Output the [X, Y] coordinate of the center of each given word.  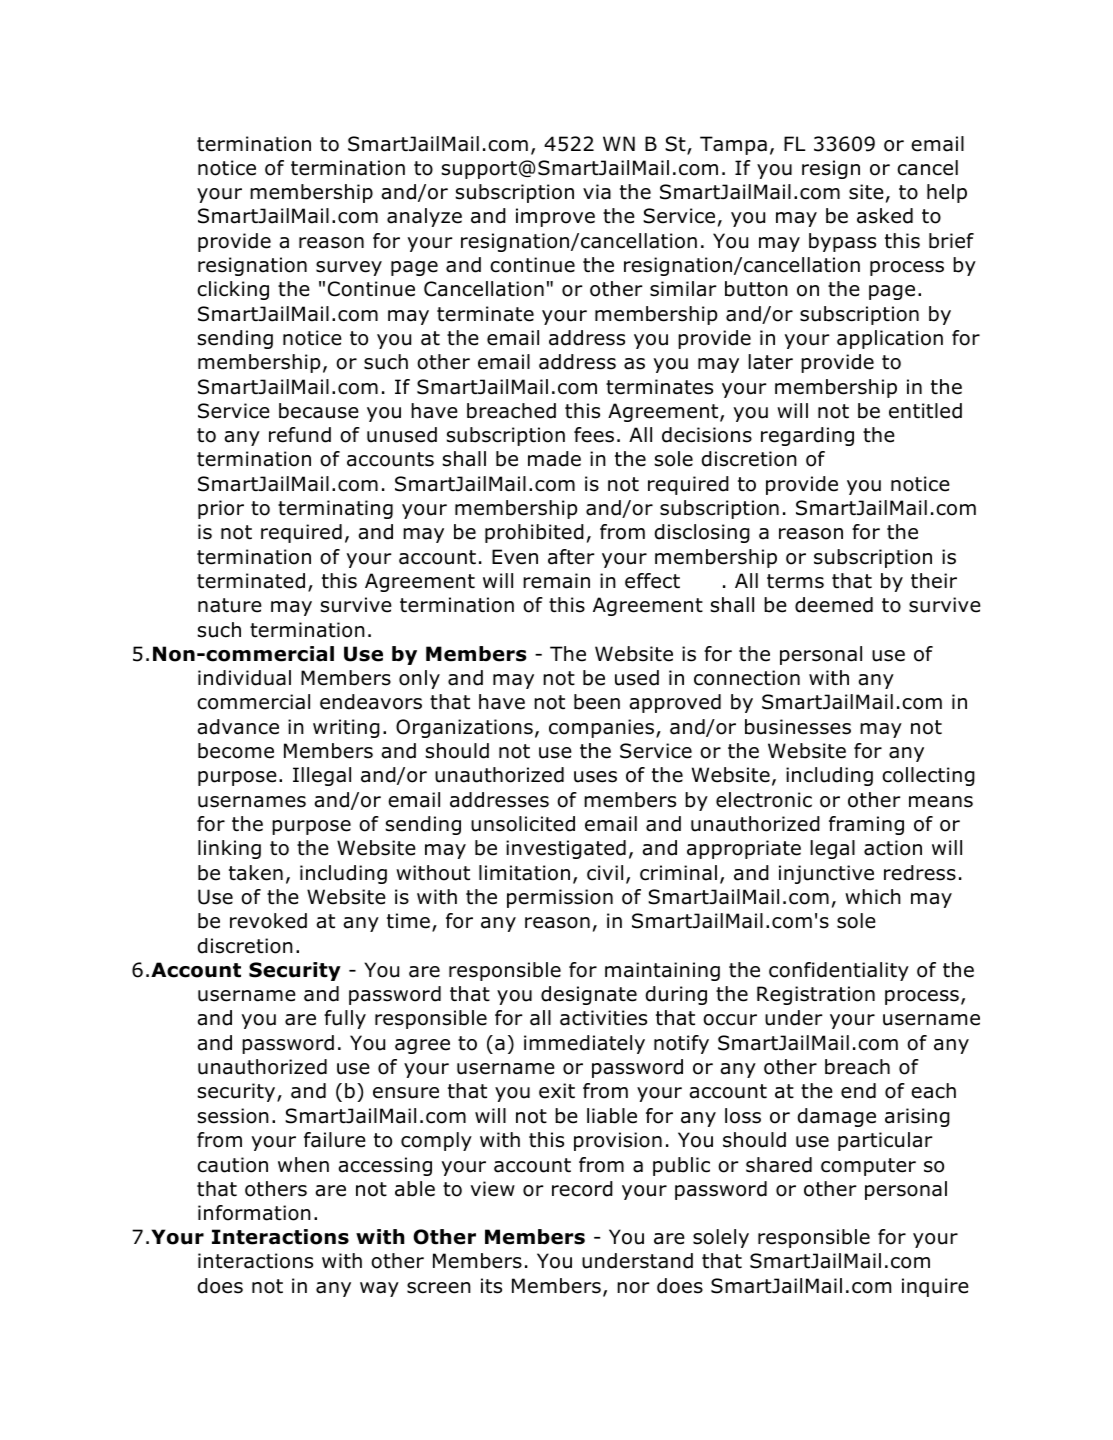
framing [866, 825]
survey [349, 268]
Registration [816, 995]
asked [885, 216]
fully [345, 1019]
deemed [834, 605]
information [254, 1213]
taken [256, 873]
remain [556, 581]
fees [594, 435]
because [319, 411]
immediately [584, 1044]
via [597, 192]
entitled [925, 411]
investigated [566, 849]
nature [230, 605]
